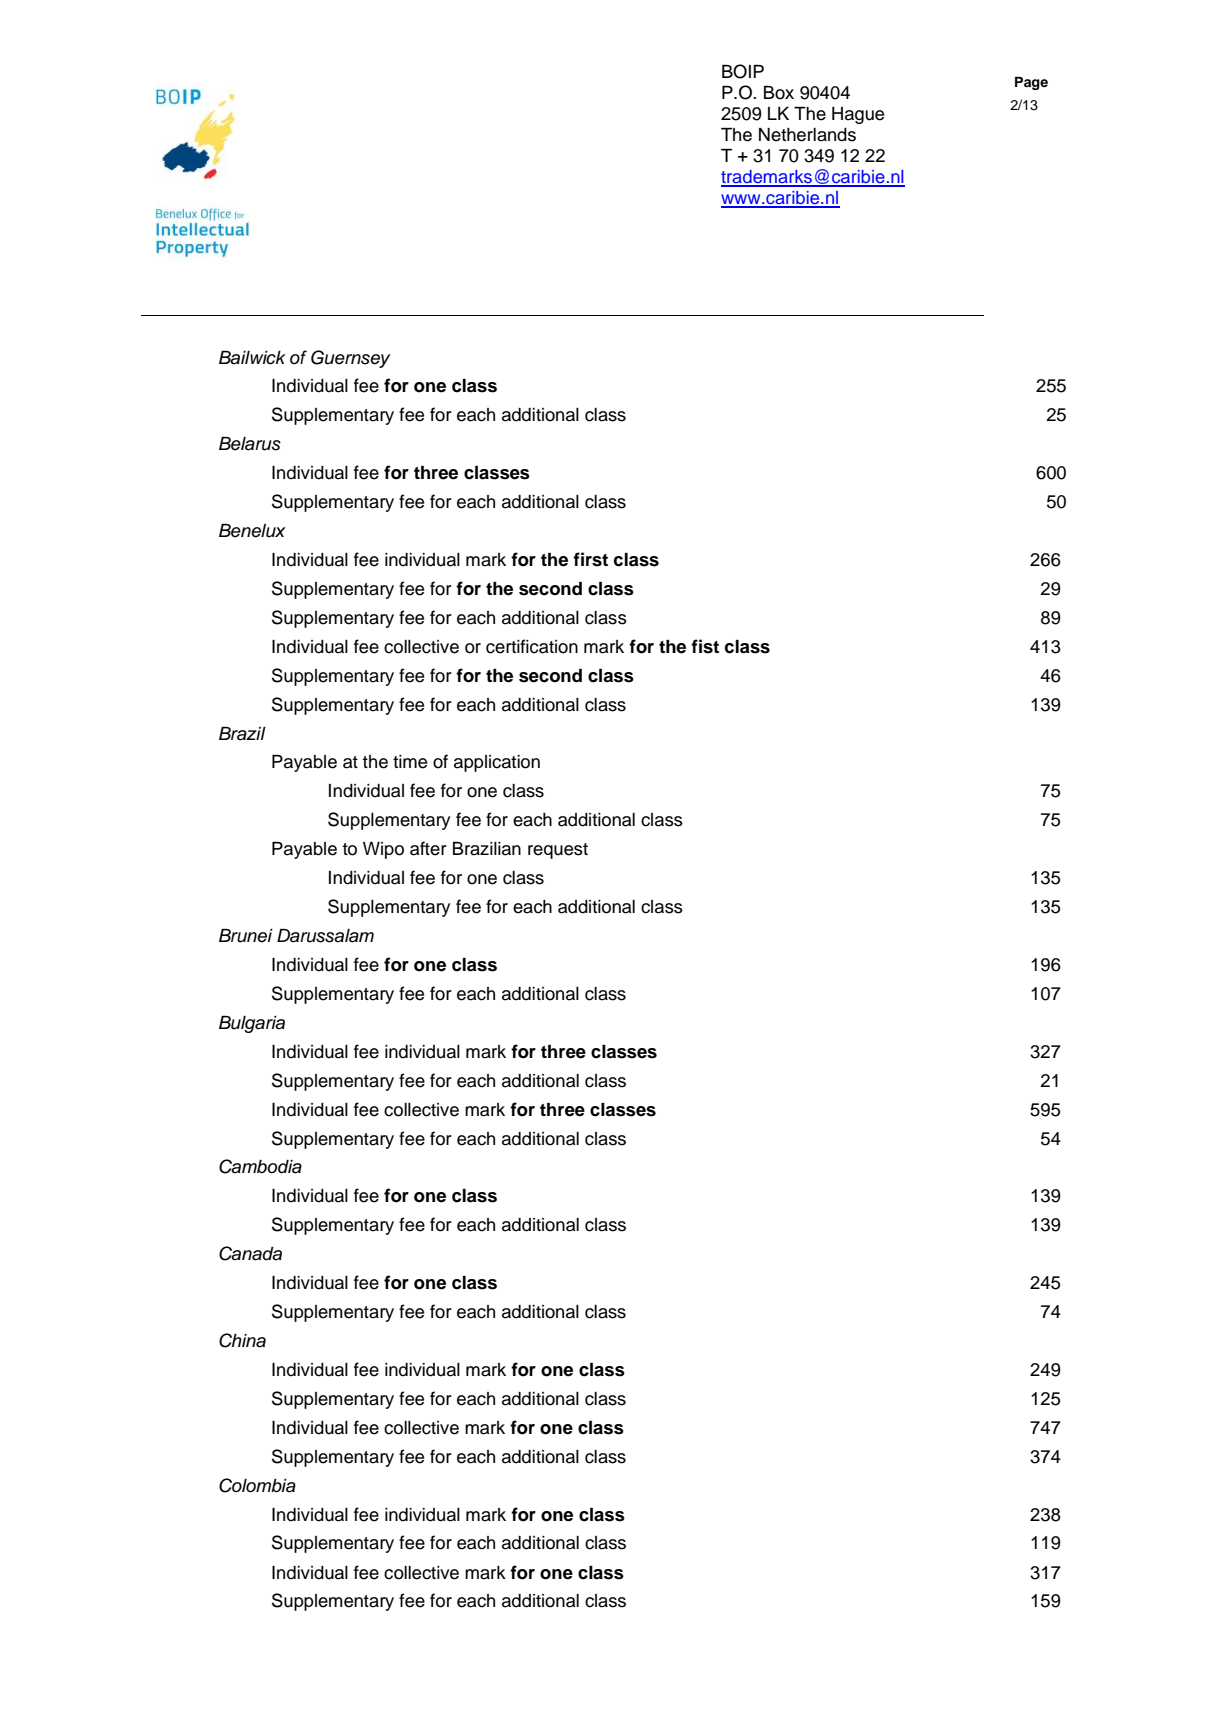  I want to click on Guernsey, so click(350, 359).
